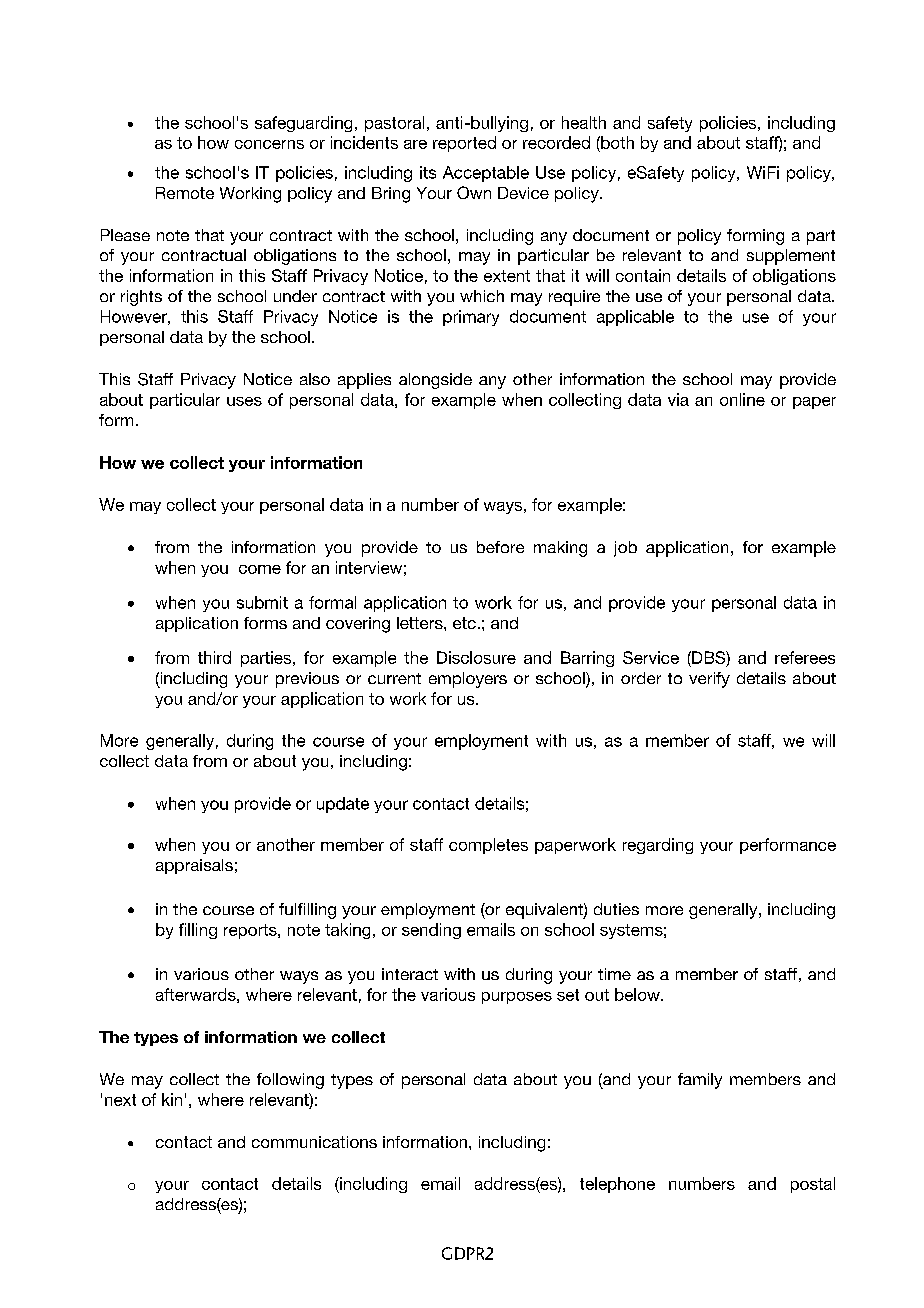 The image size is (924, 1308). Describe the element at coordinates (185, 193) in the document. I see `Remote` at that location.
